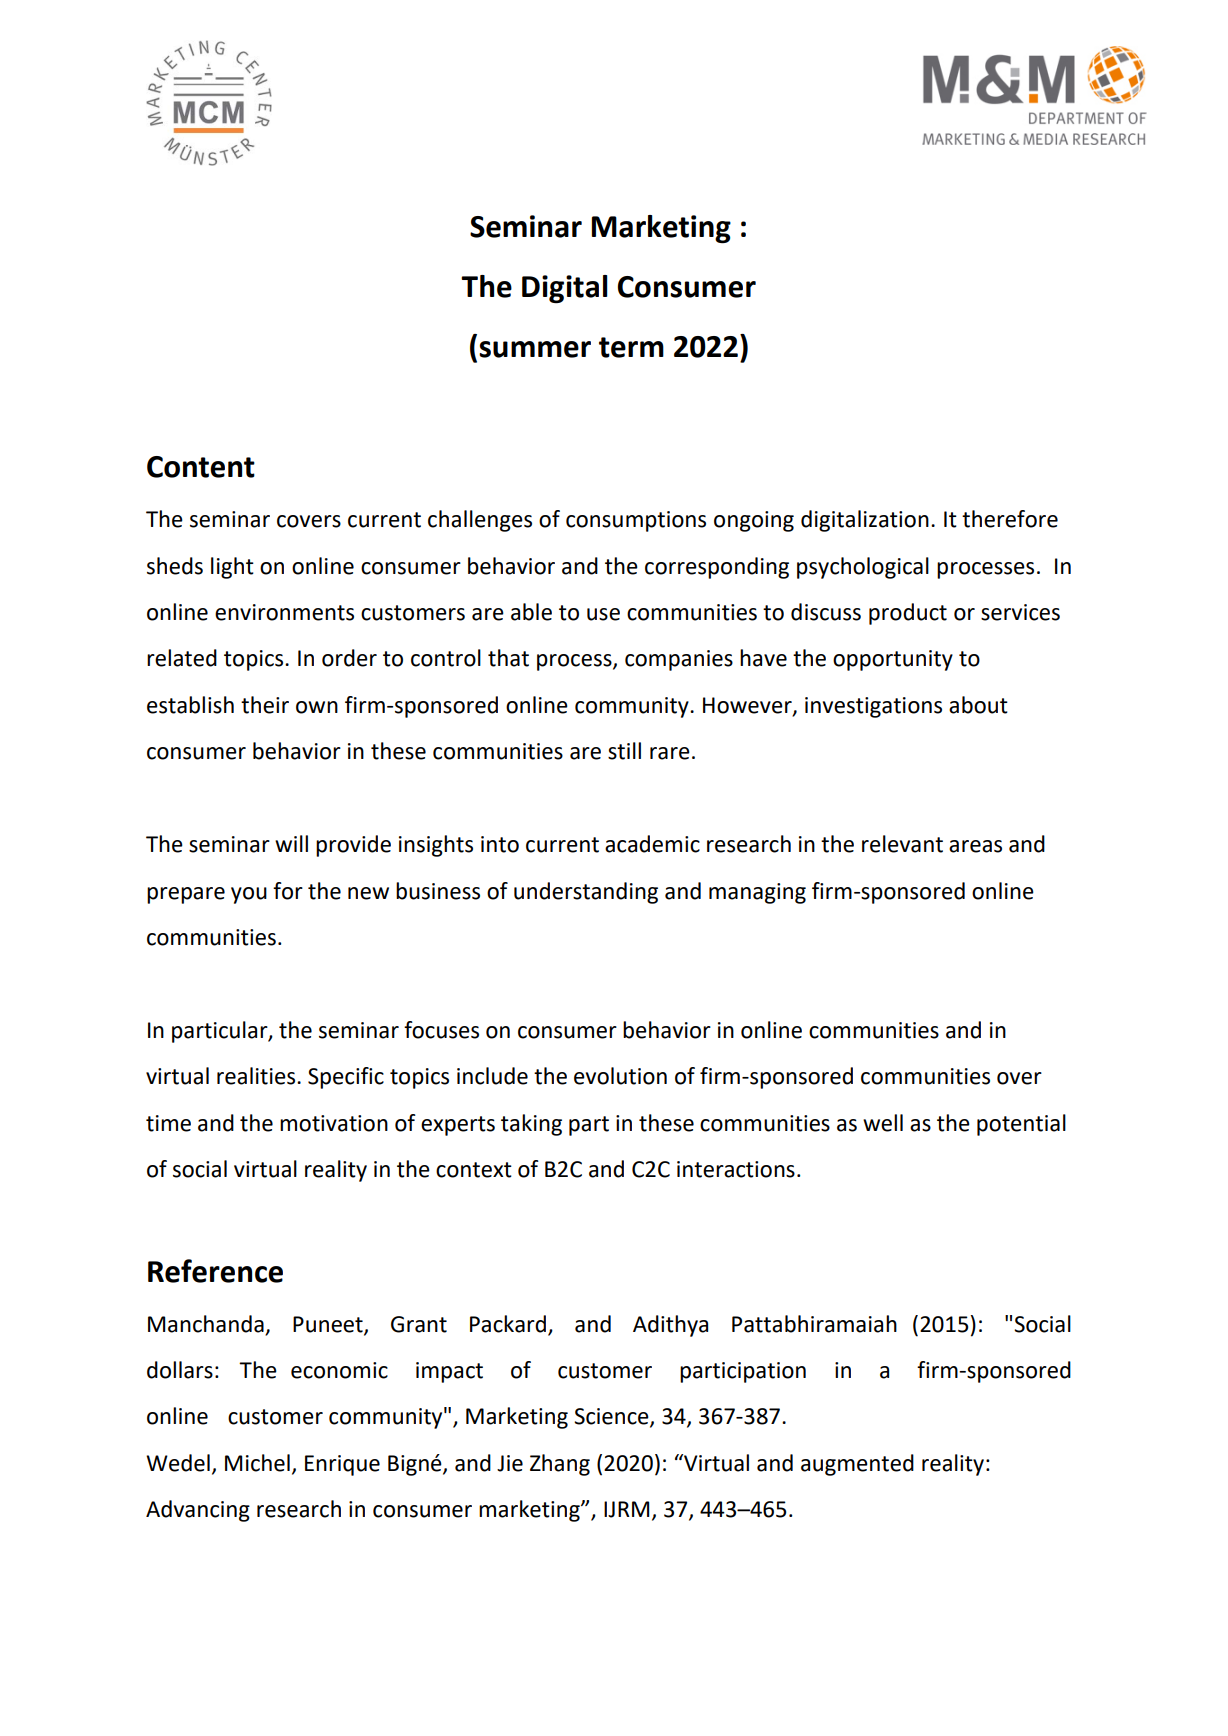 This screenshot has width=1228, height=1736. I want to click on relevant, so click(902, 844).
